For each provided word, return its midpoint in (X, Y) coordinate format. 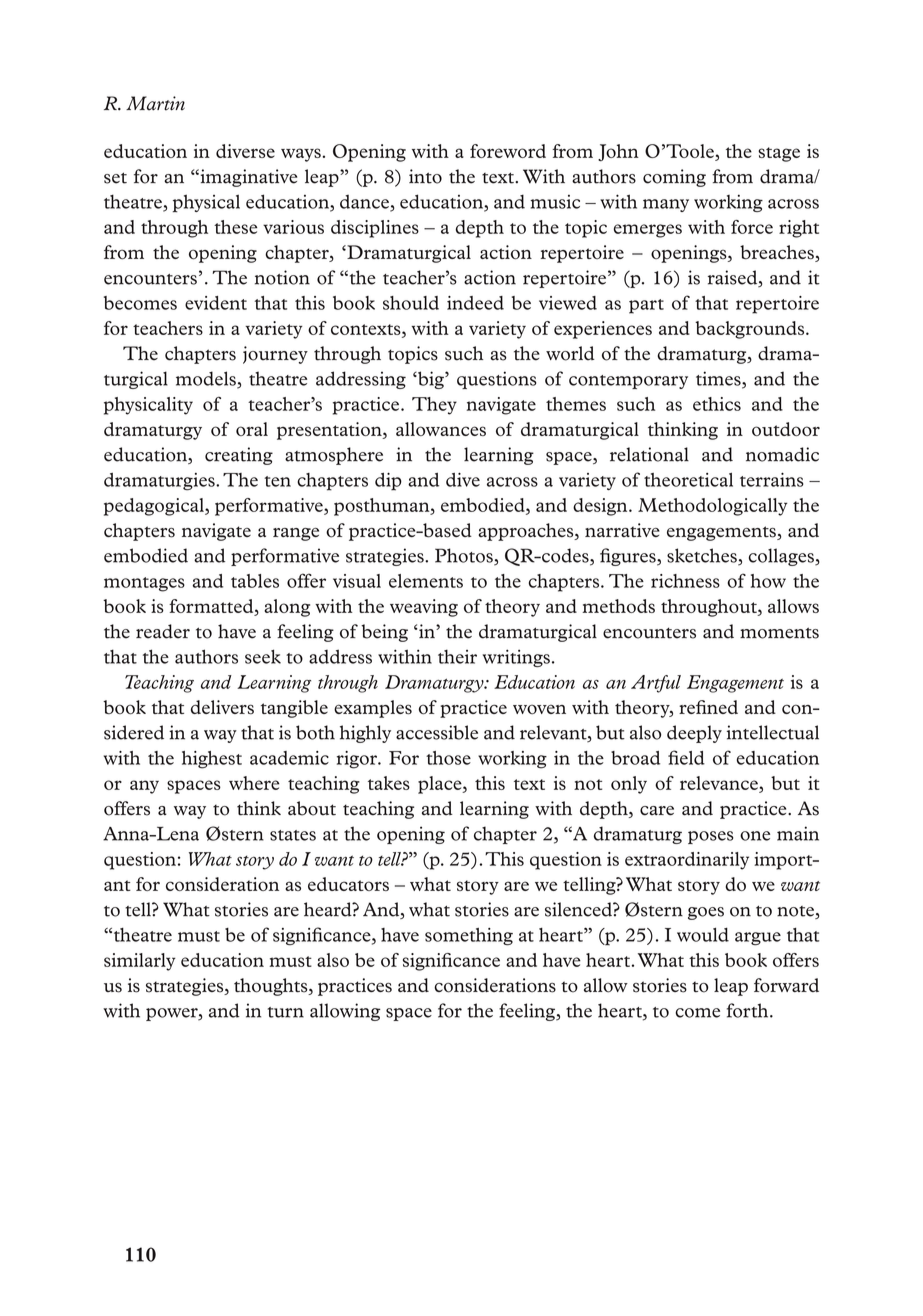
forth (749, 1010)
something (469, 937)
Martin (155, 103)
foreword (508, 151)
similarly (140, 962)
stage (779, 154)
